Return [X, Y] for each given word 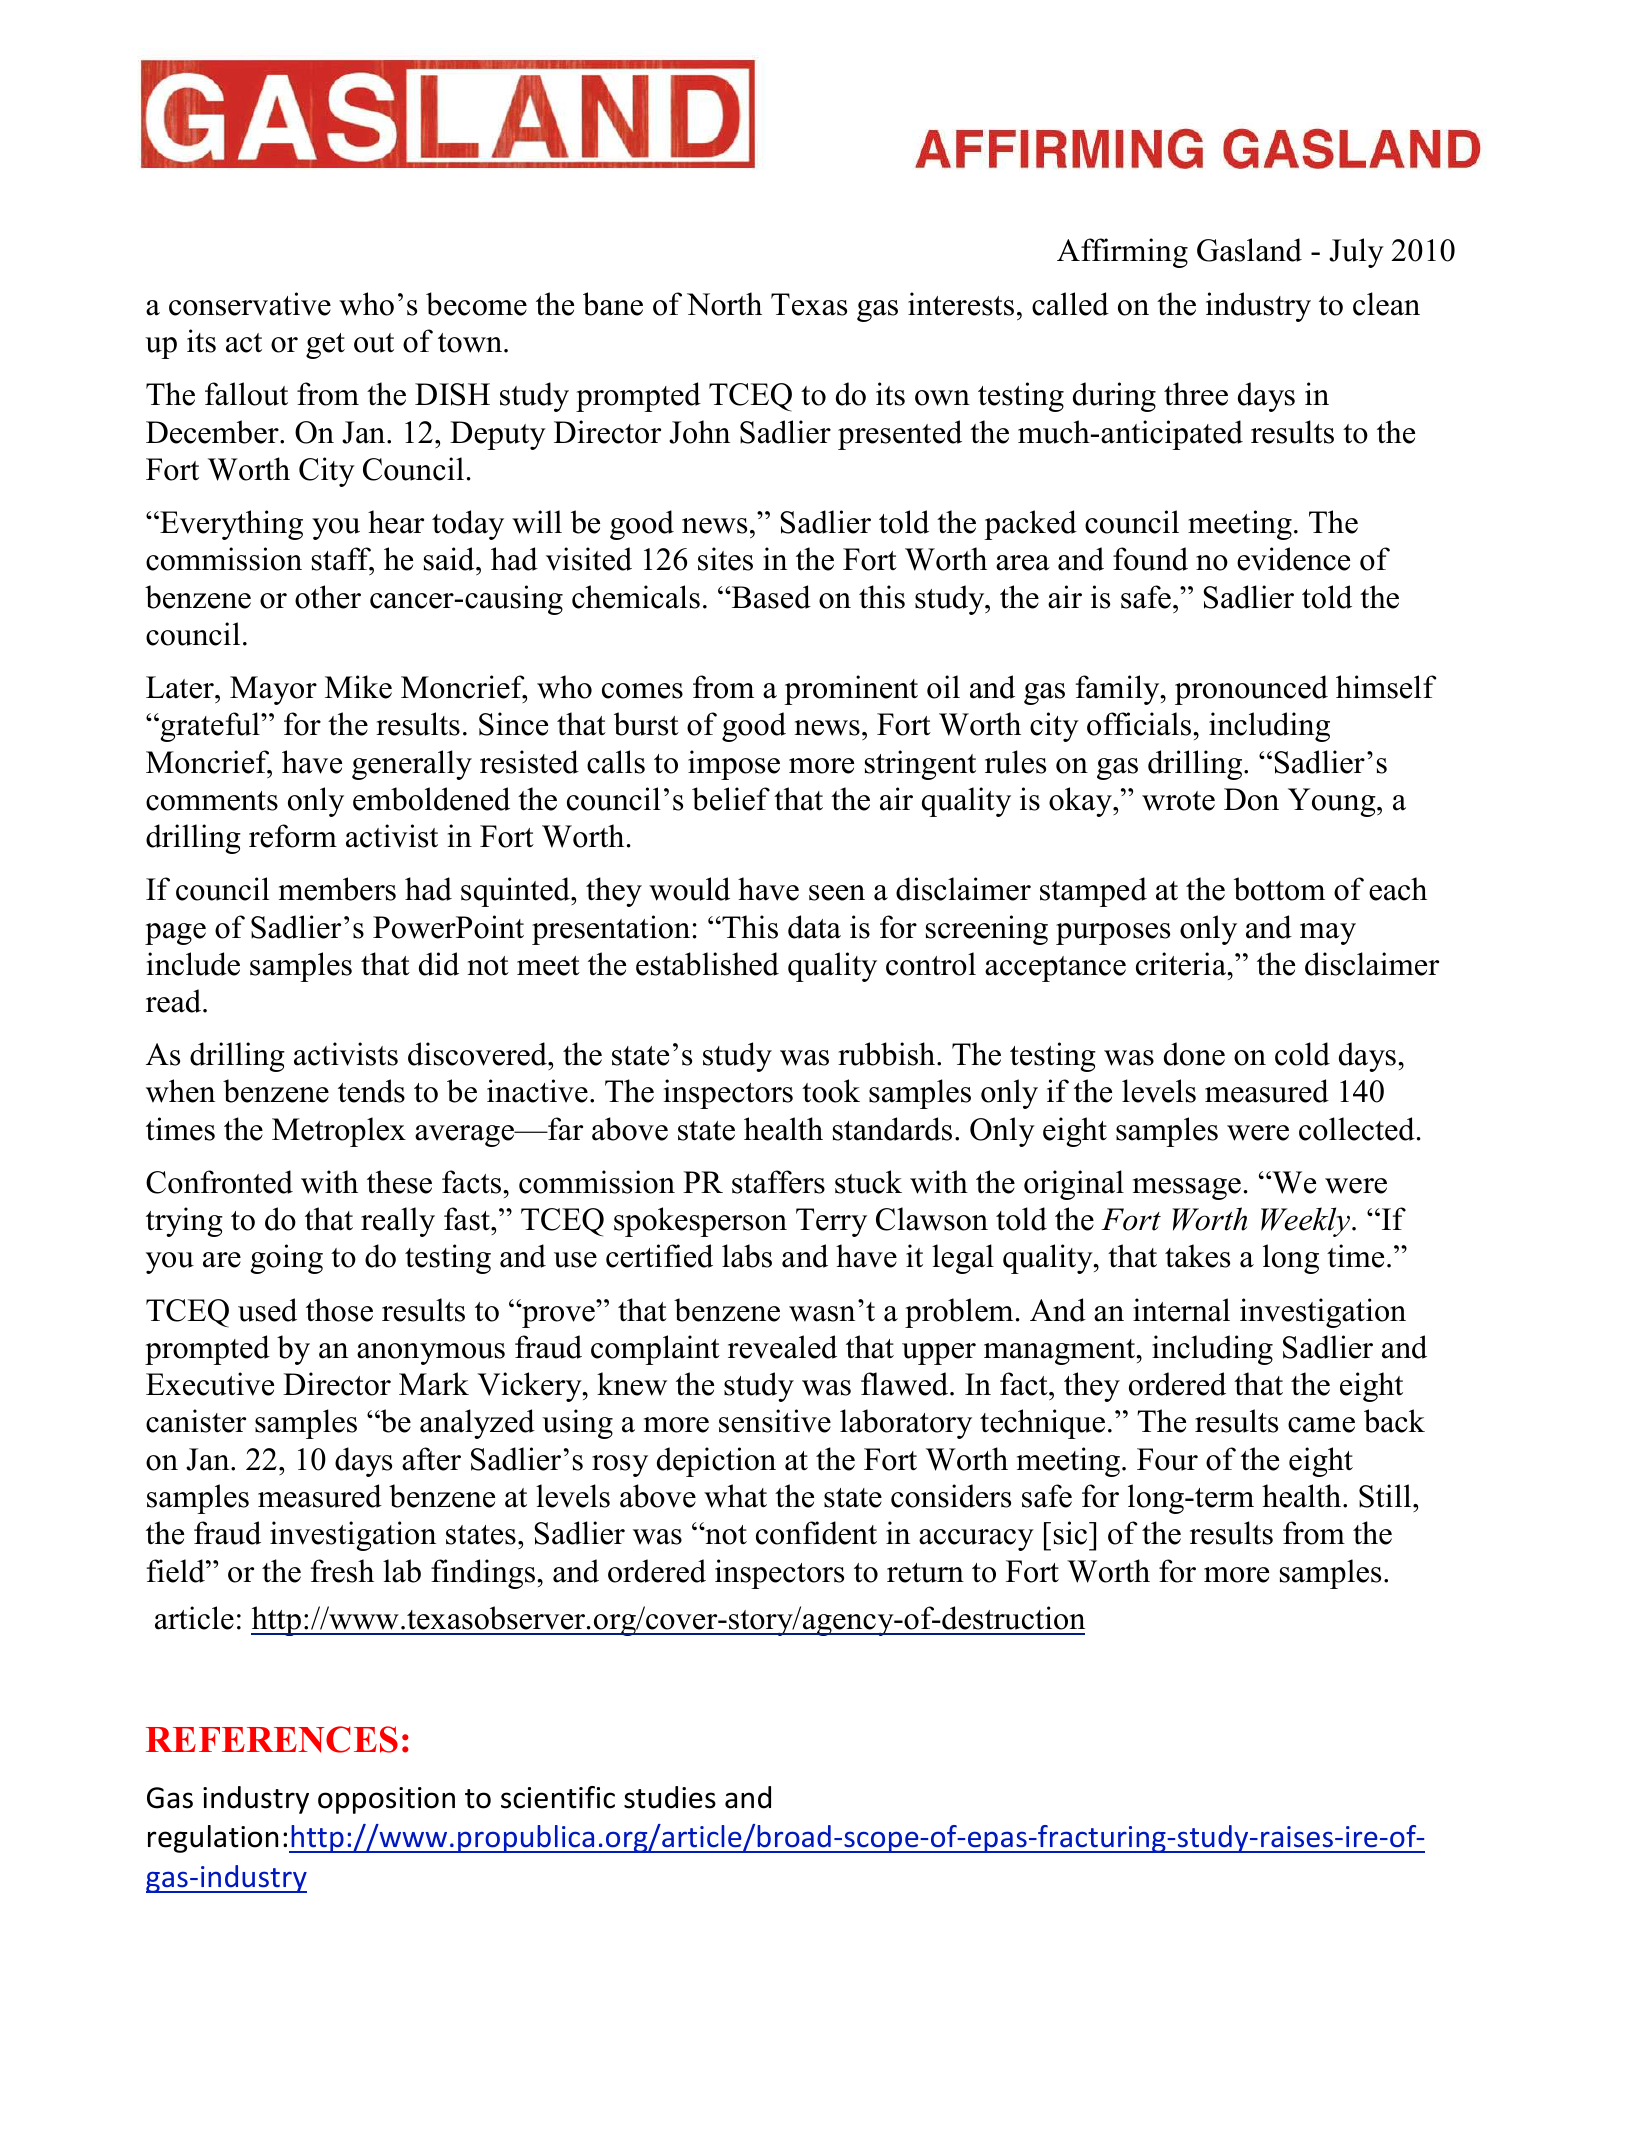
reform [293, 836]
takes [1197, 1256]
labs [747, 1256]
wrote [1178, 801]
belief [731, 799]
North [724, 304]
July [1356, 253]
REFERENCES [272, 1739]
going [287, 1259]
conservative [250, 304]
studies [670, 1797]
